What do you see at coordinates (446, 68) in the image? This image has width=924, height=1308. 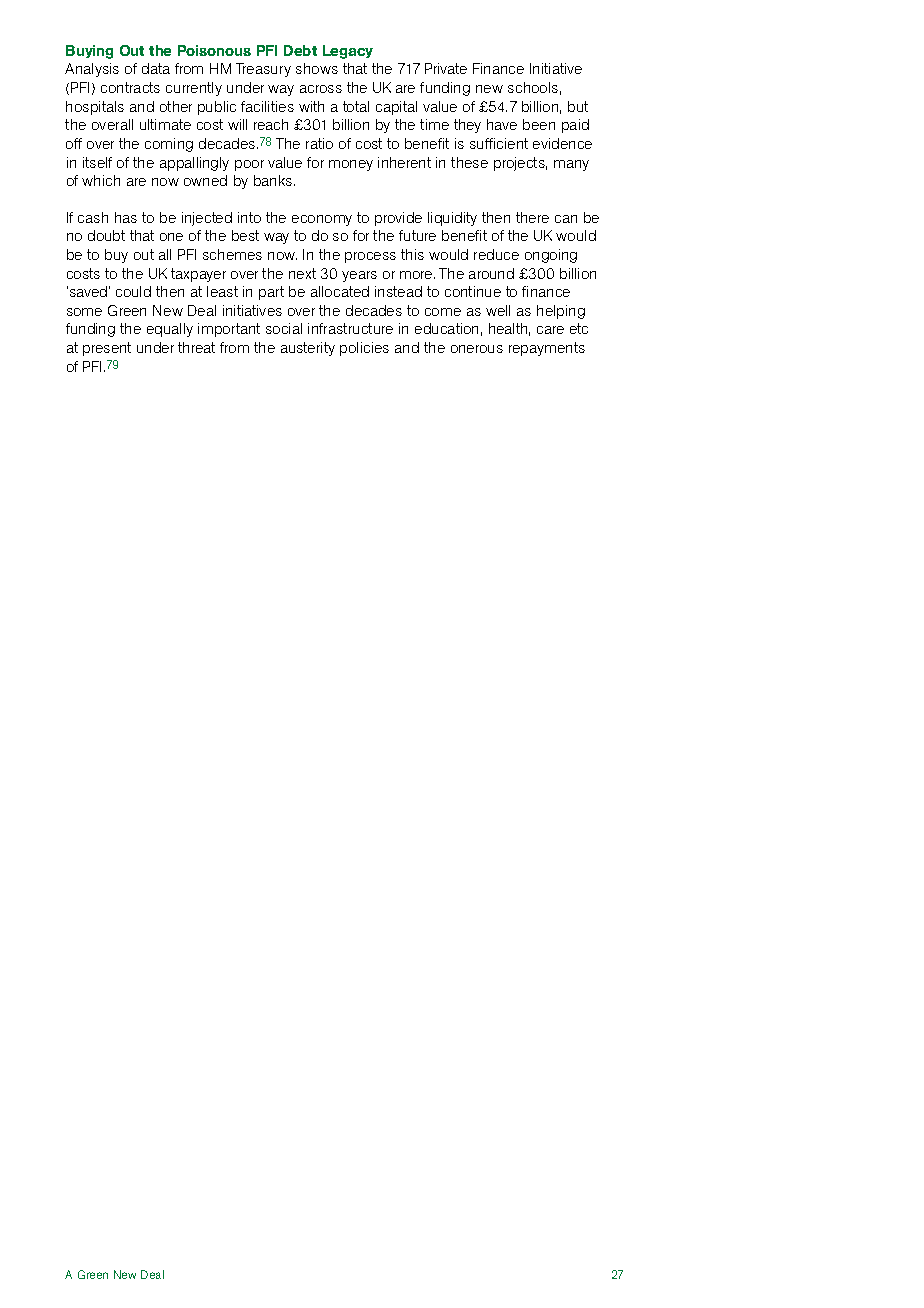 I see `Private` at bounding box center [446, 68].
